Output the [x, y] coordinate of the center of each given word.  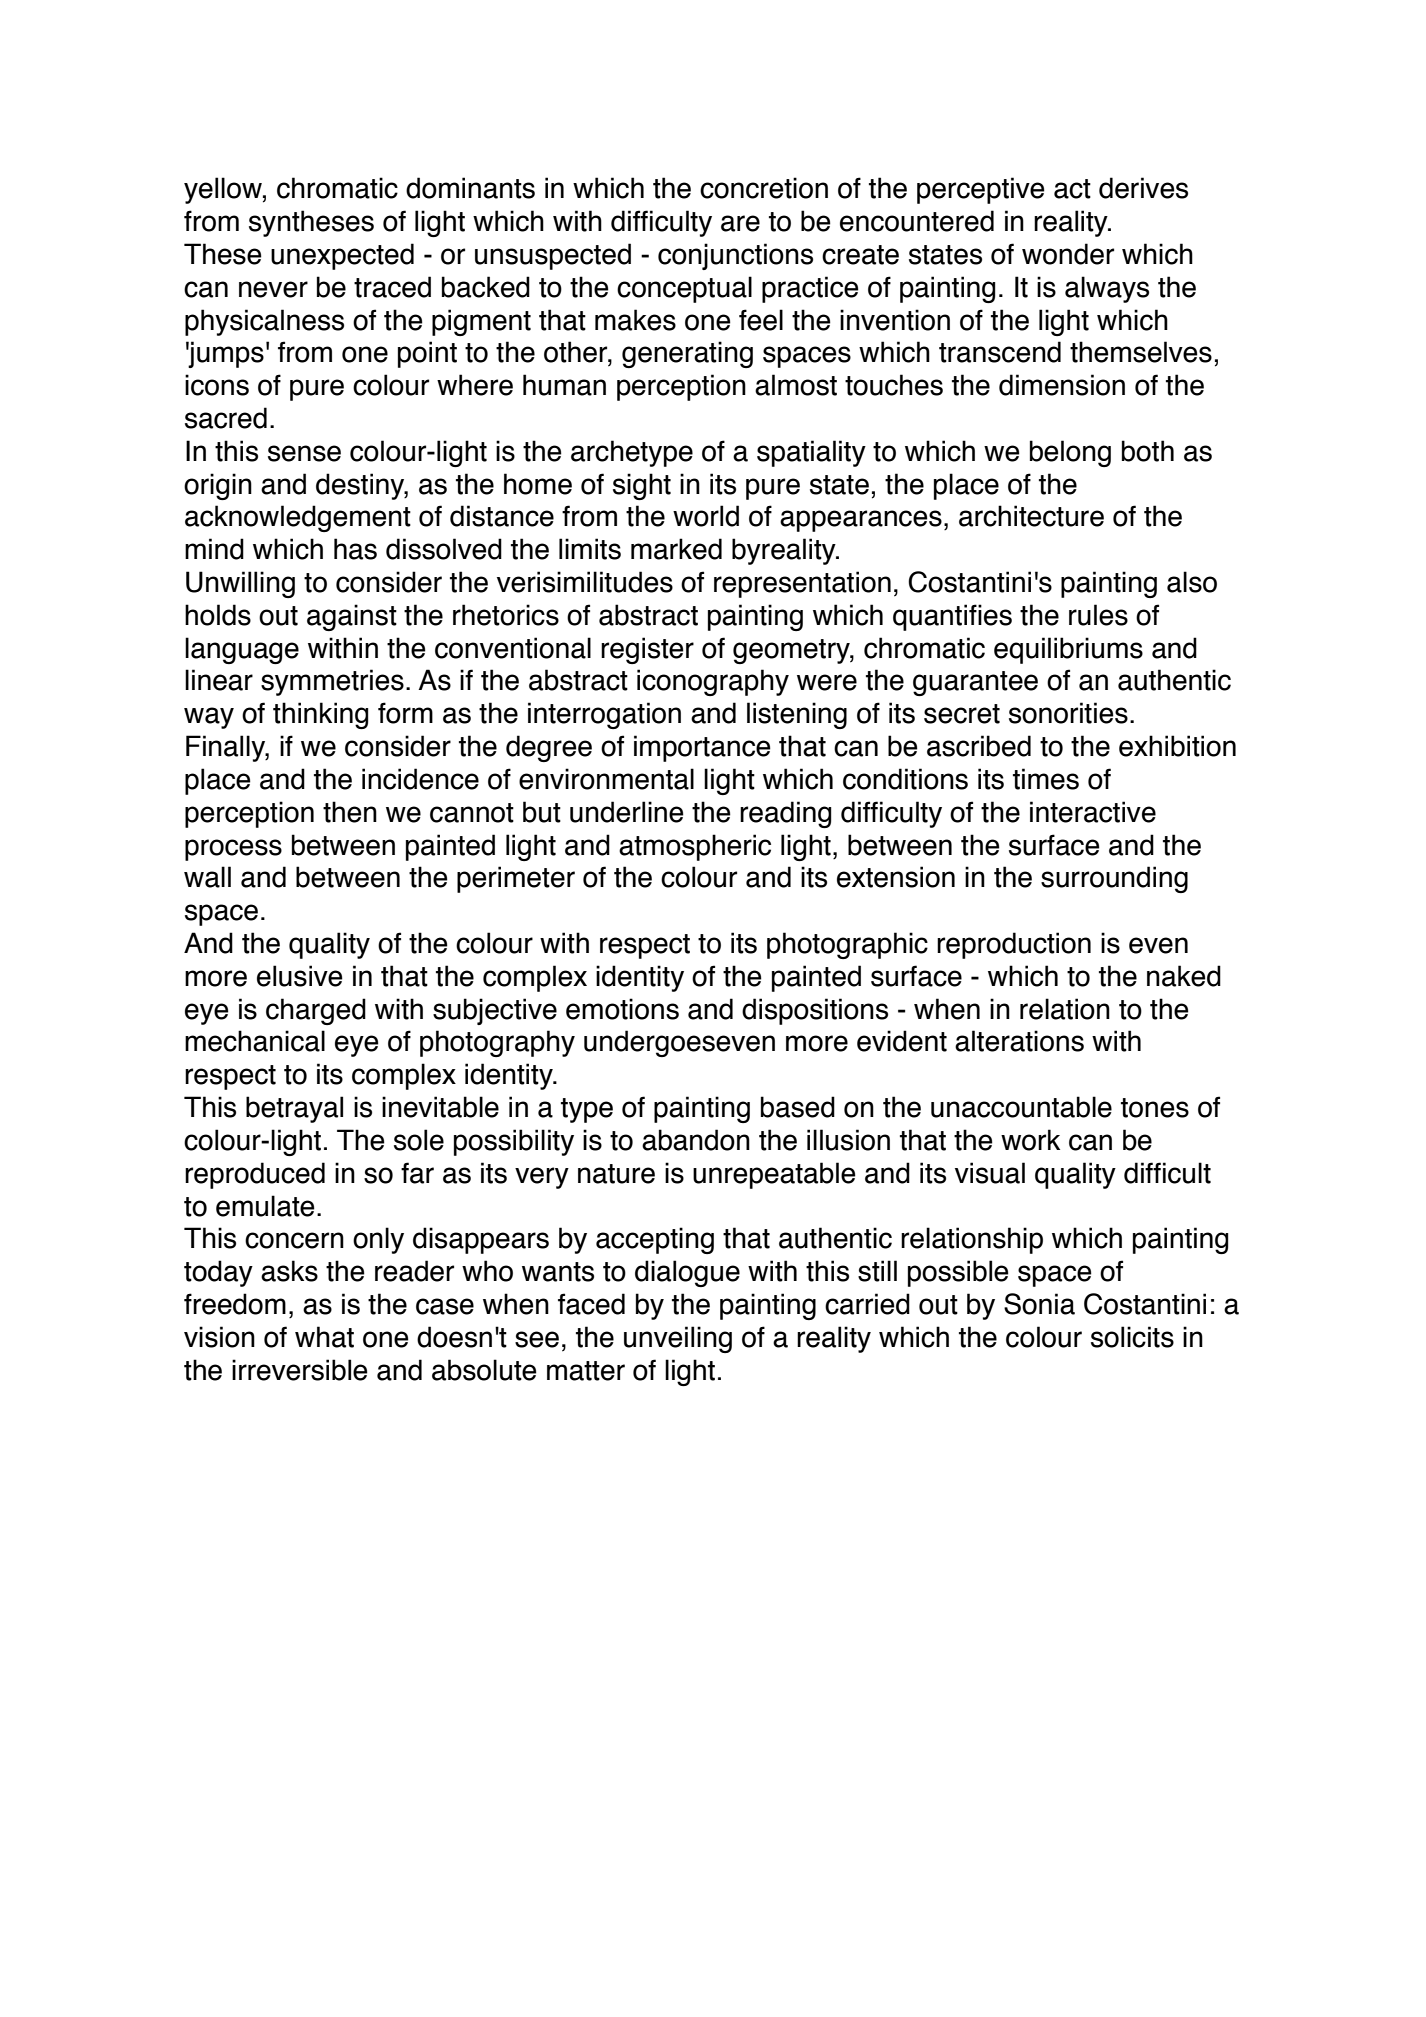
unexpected [342, 256]
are [740, 223]
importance [702, 748]
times [1046, 779]
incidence [420, 779]
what [324, 1337]
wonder [1068, 254]
